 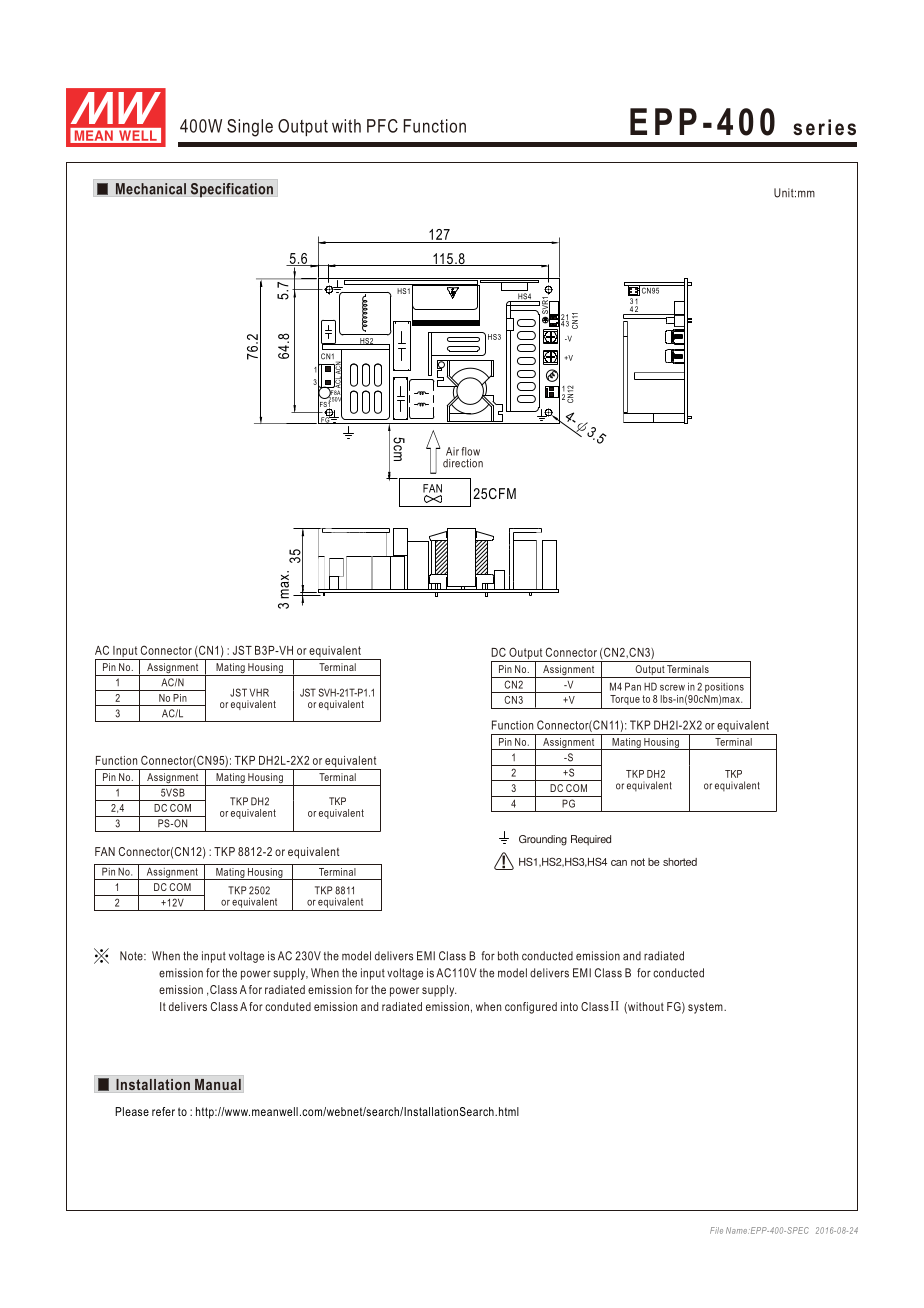 I want to click on Pan, so click(x=633, y=686).
